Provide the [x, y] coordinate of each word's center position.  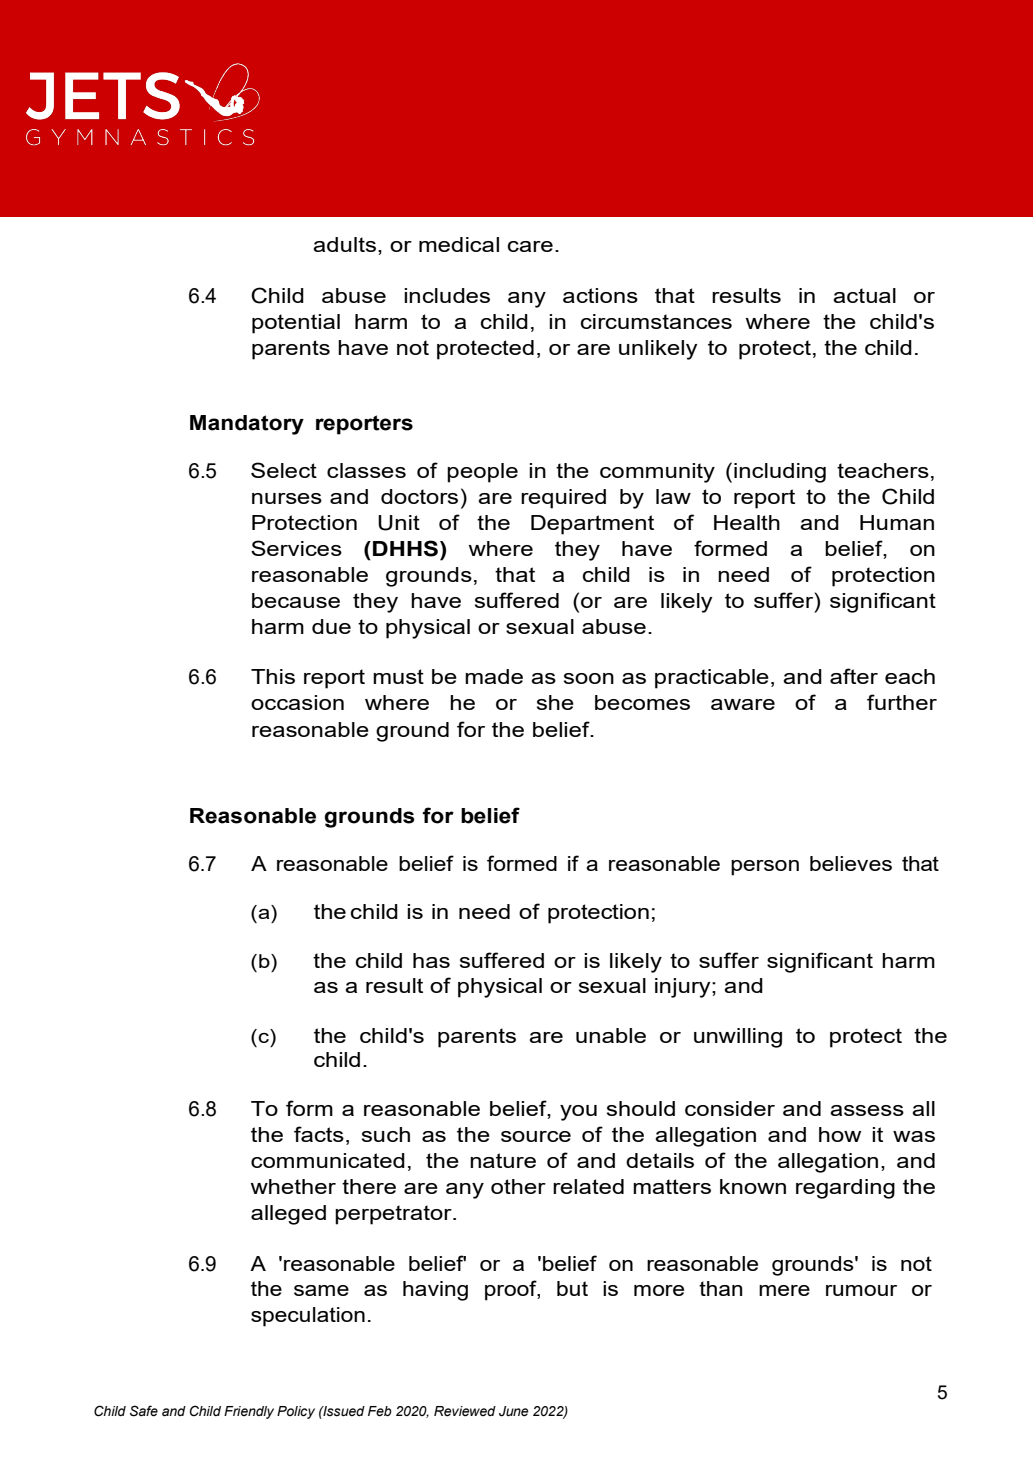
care [530, 246]
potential [296, 324]
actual [864, 295]
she [555, 702]
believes [851, 863]
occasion [297, 702]
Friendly [249, 1412]
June [514, 1411]
